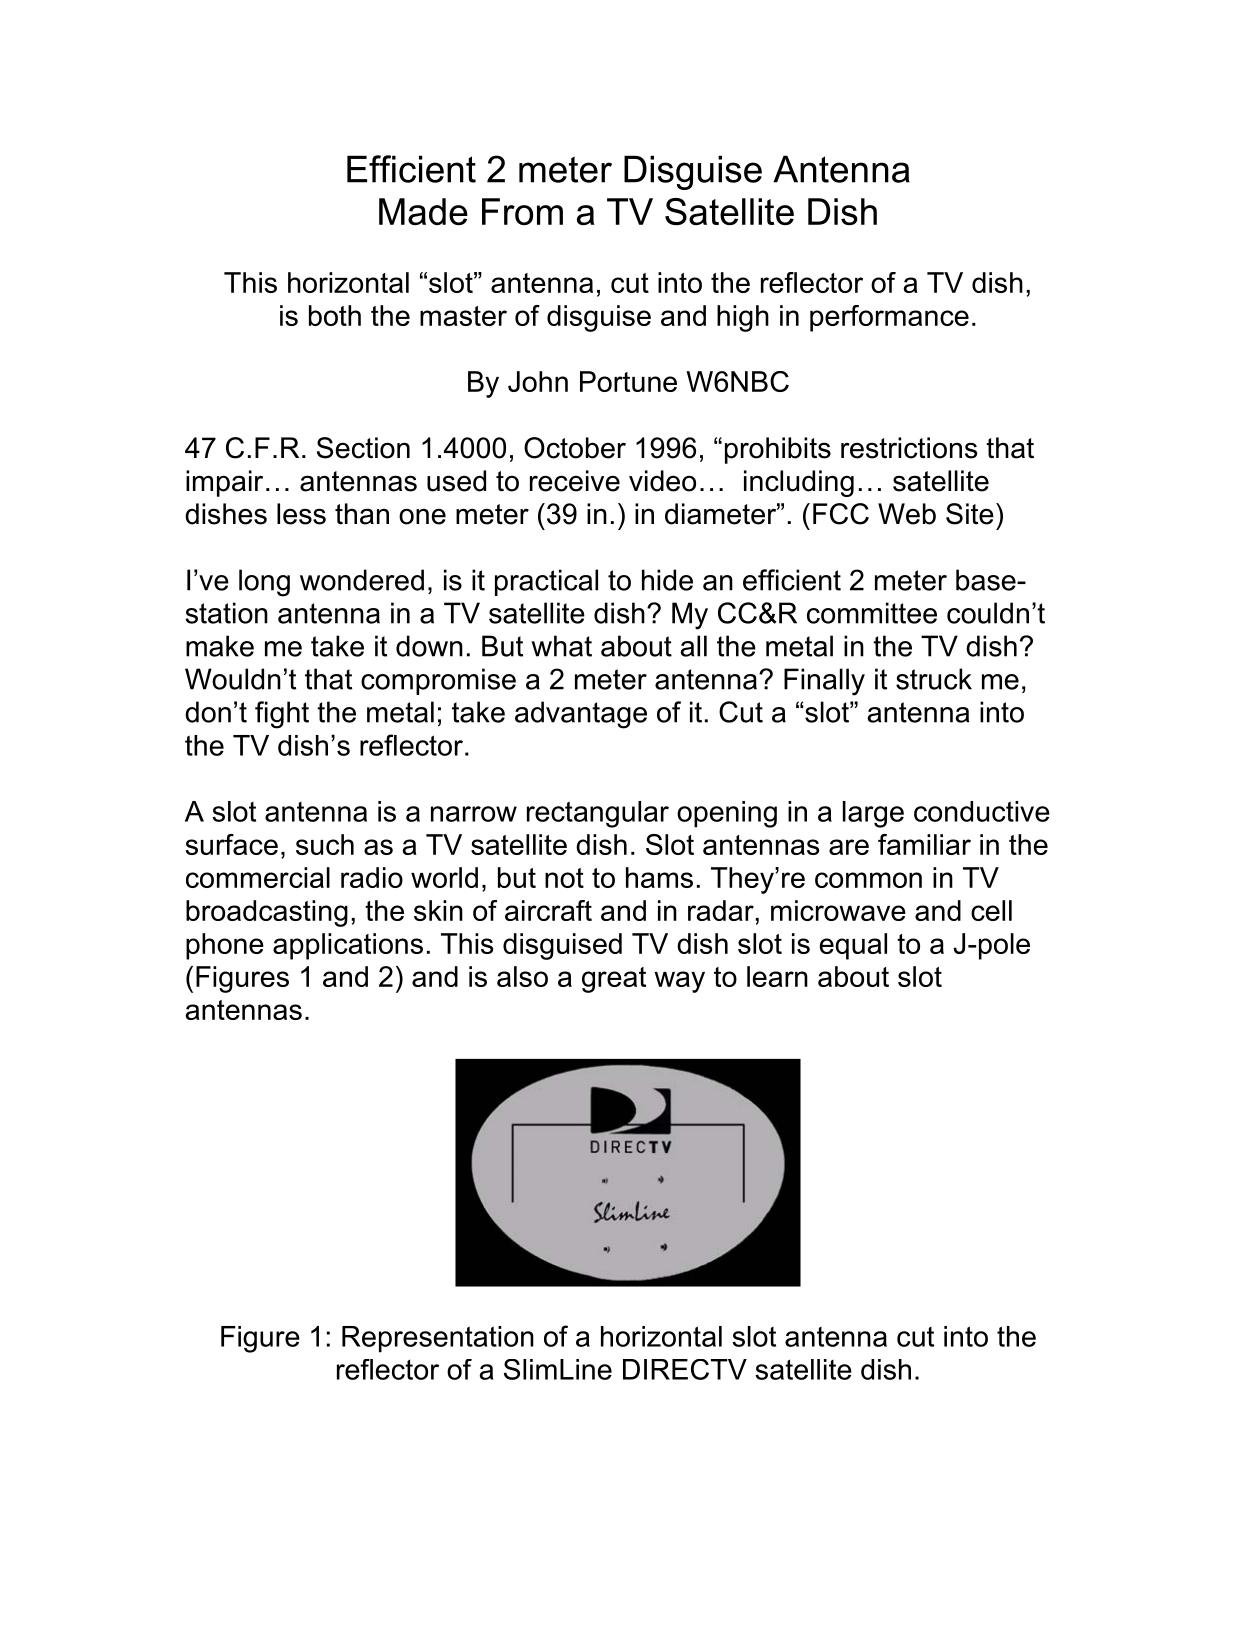  I want to click on not, so click(564, 878).
